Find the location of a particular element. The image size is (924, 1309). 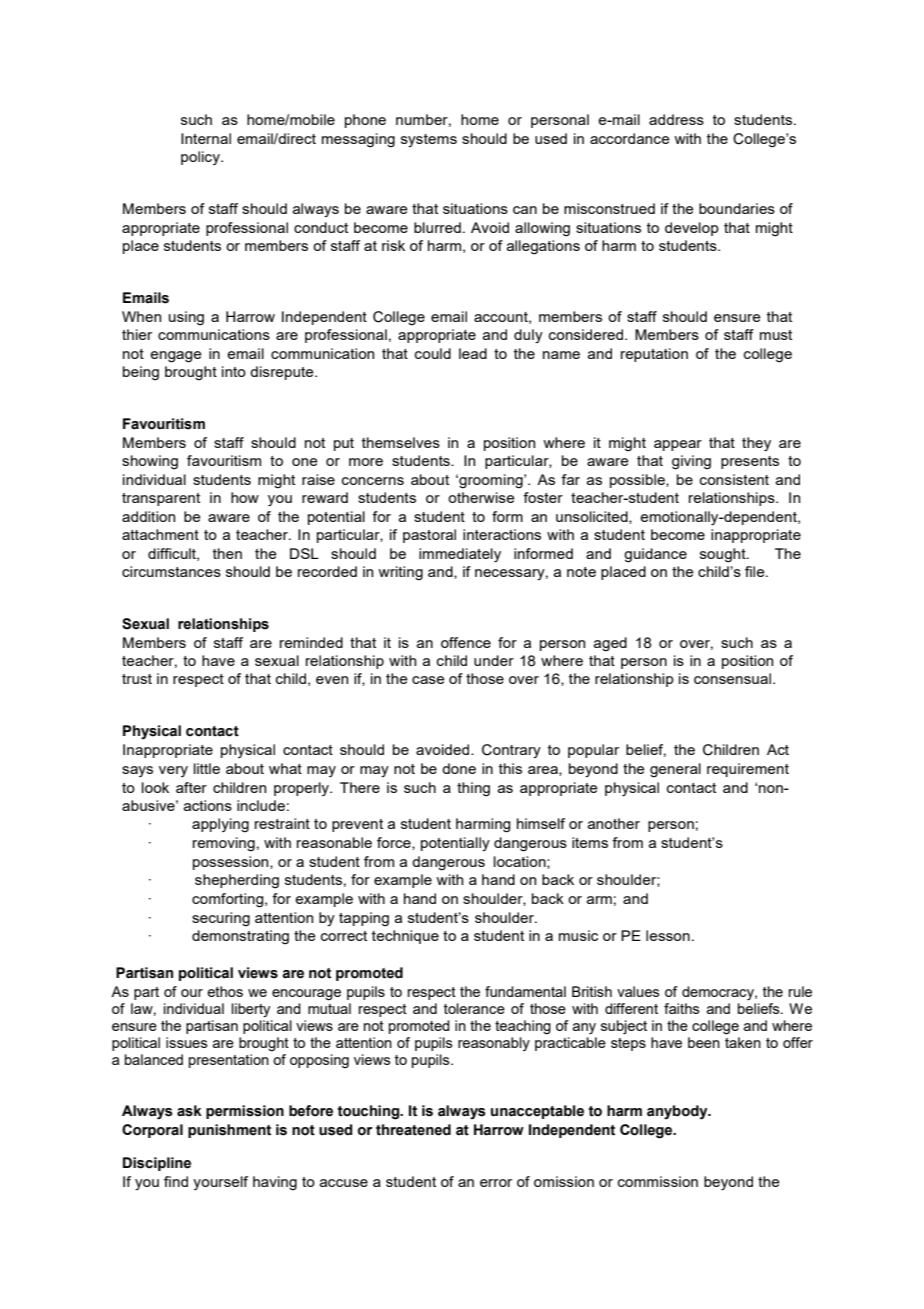

address is located at coordinates (676, 119).
